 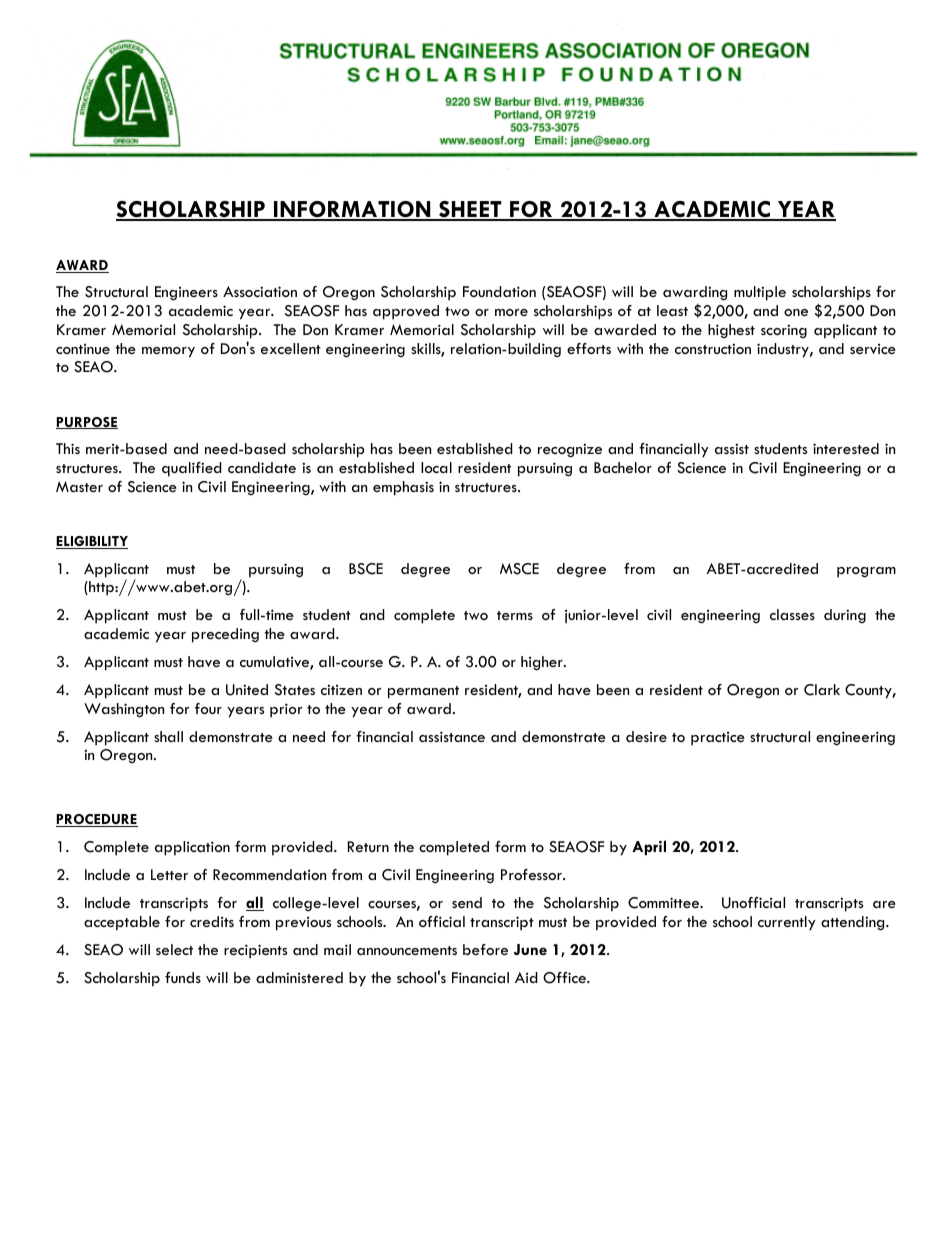 What do you see at coordinates (760, 293) in the page?
I see `multiple` at bounding box center [760, 293].
